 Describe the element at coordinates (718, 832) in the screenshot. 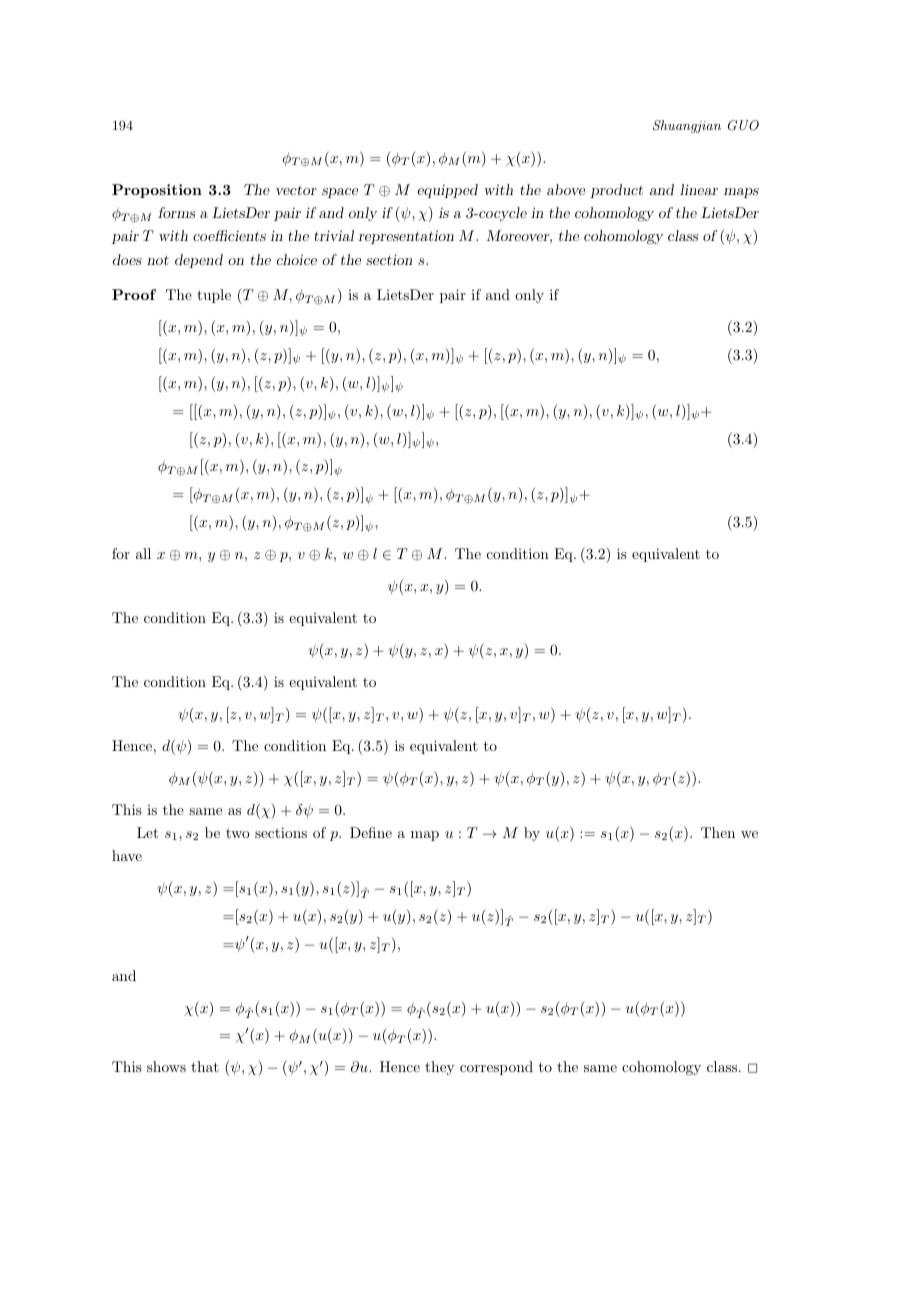

I see `Then` at that location.
